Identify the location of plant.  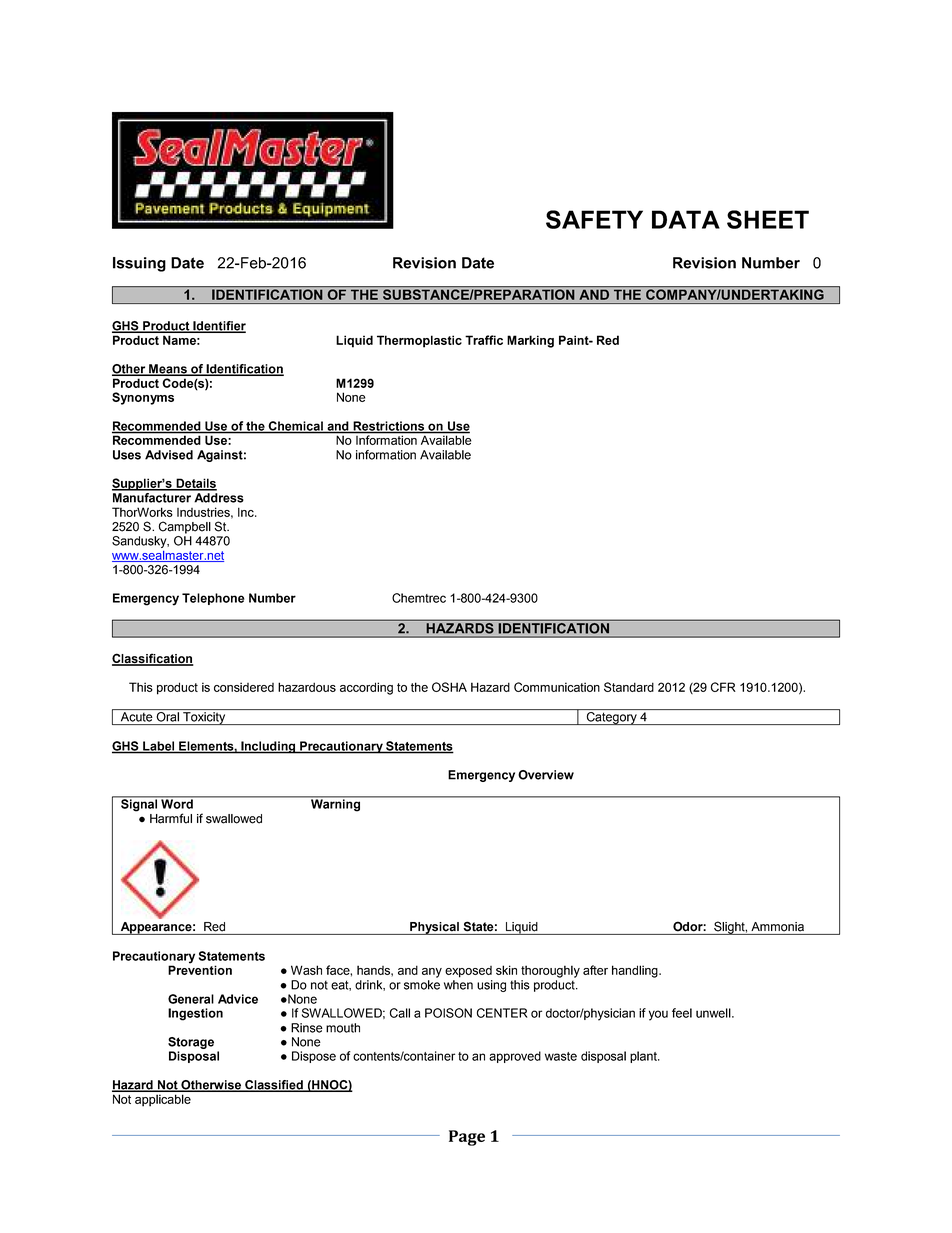
(644, 1057).
